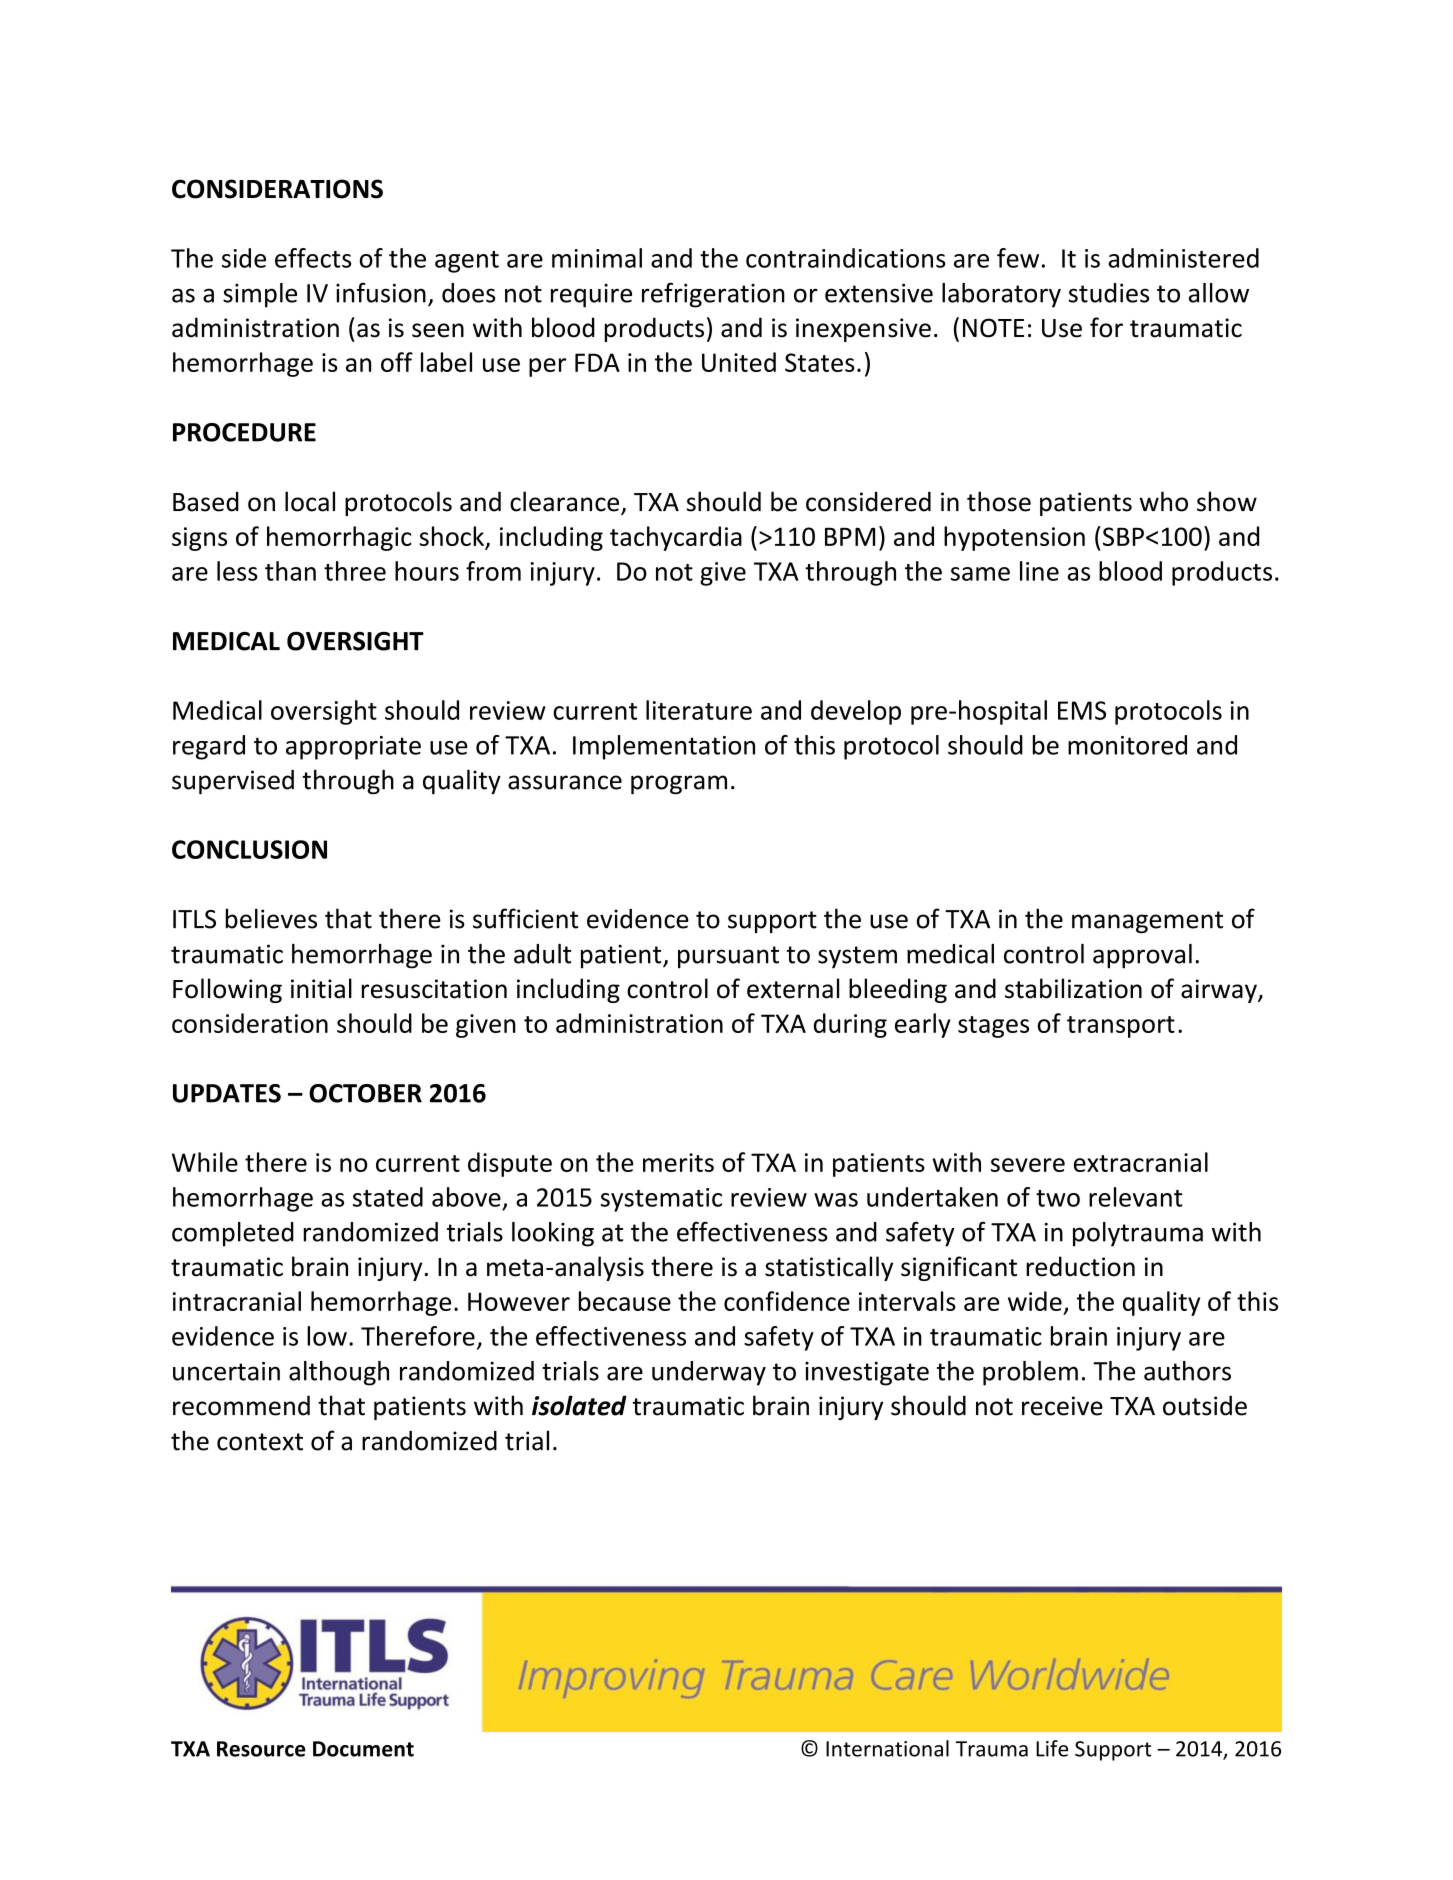 This page has height=1880, width=1453. What do you see at coordinates (388, 1197) in the page?
I see `stated` at bounding box center [388, 1197].
